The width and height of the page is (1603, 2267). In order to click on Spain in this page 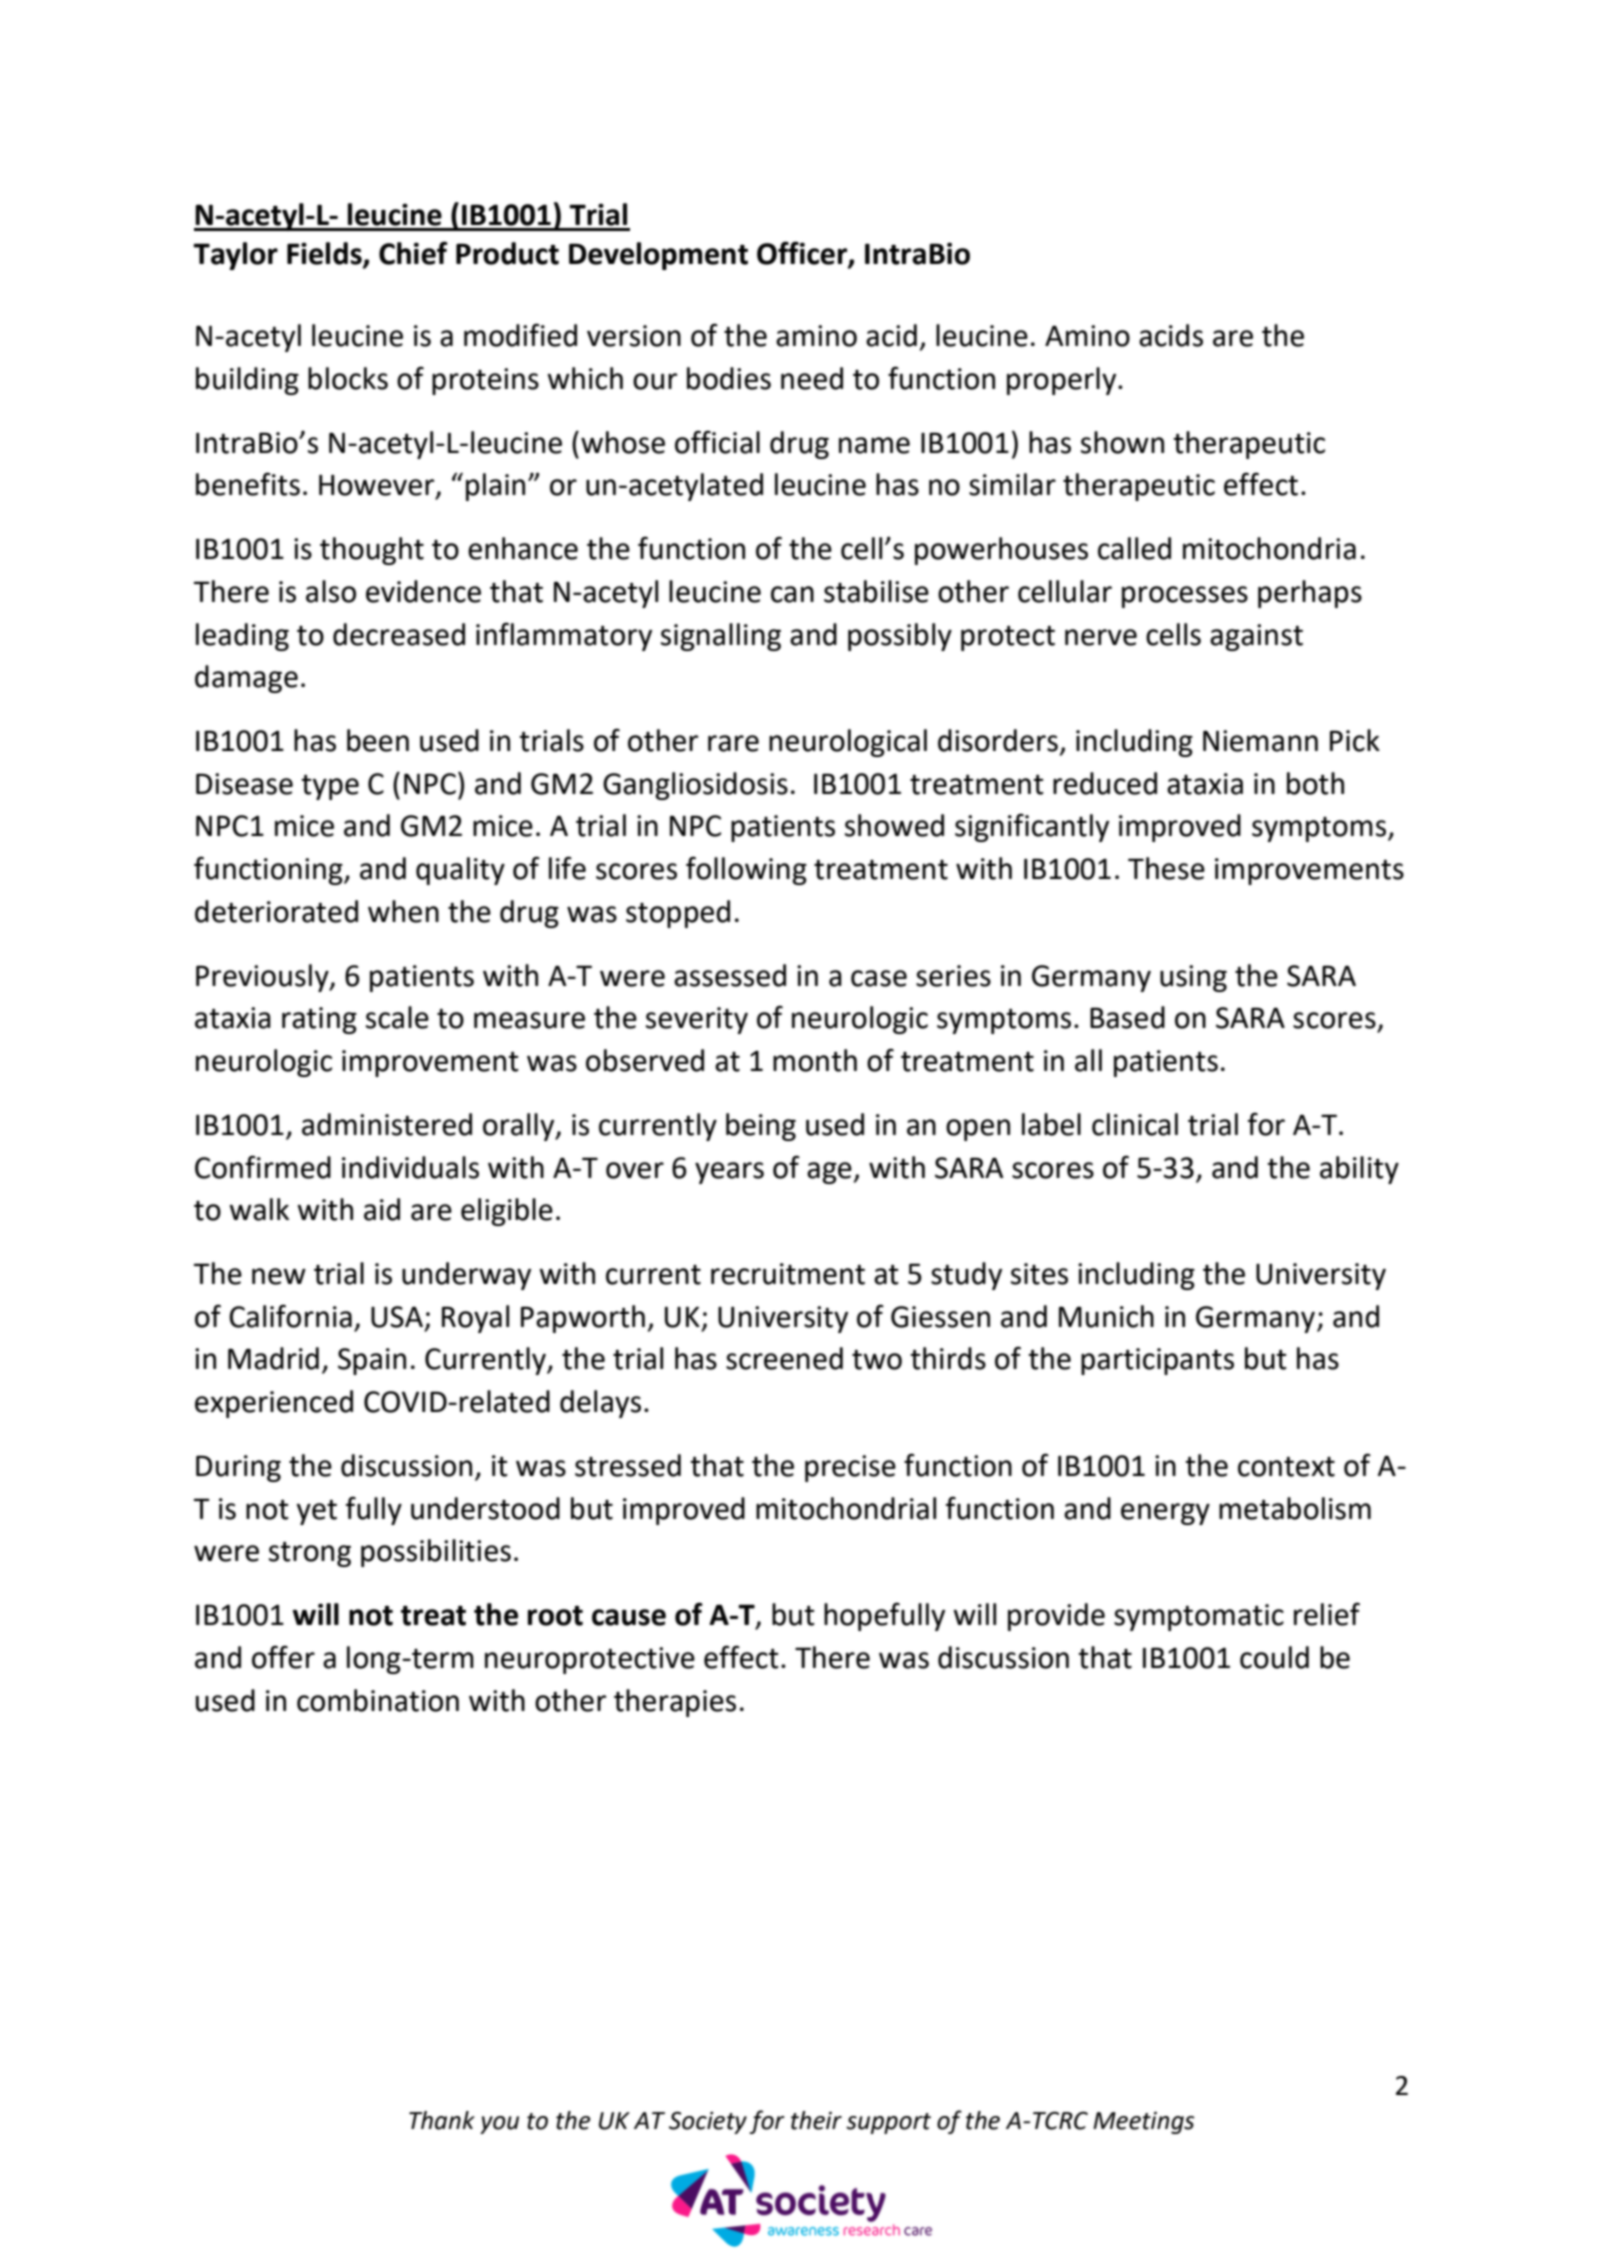, I will do `click(372, 1361)`.
